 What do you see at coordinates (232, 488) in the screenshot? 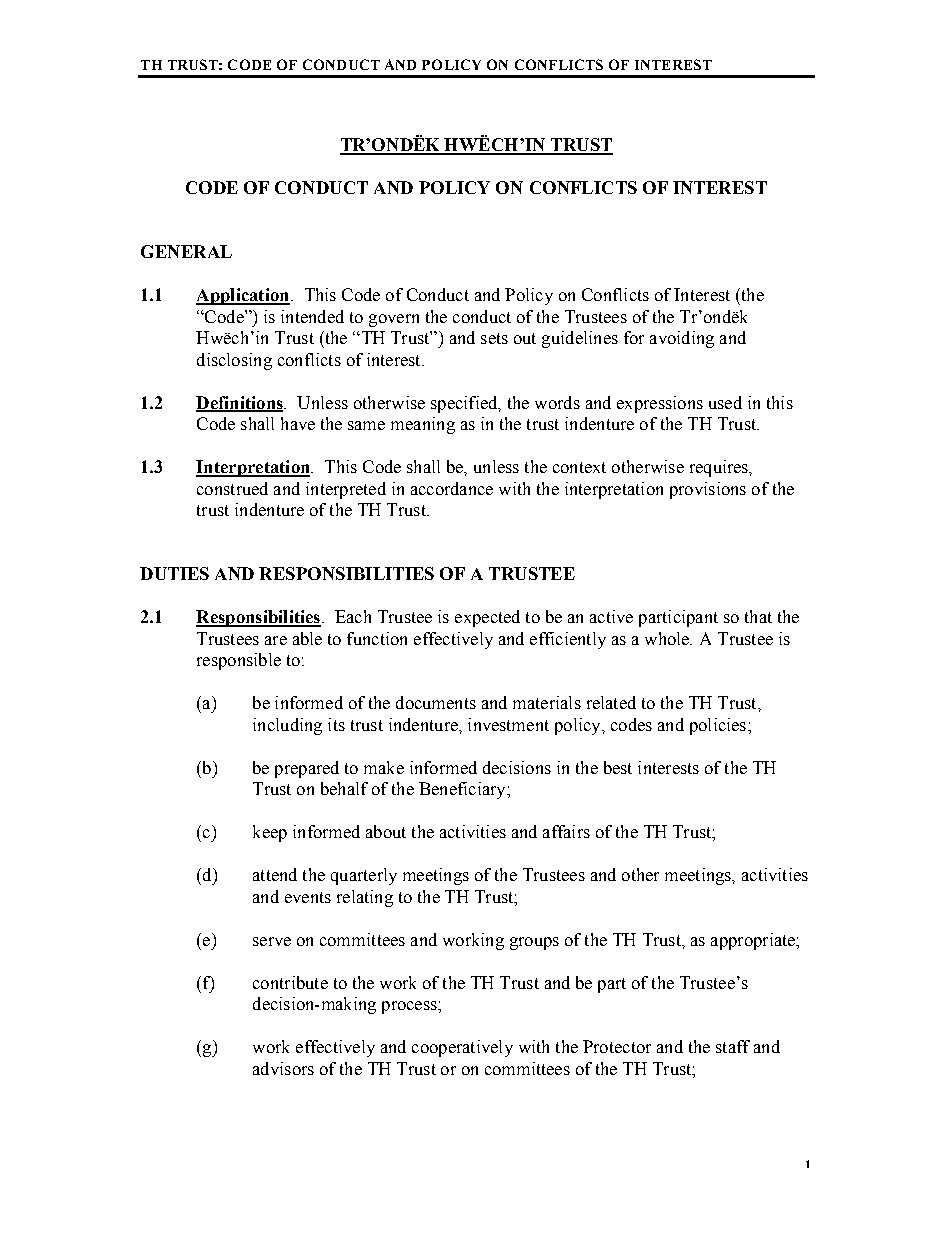
I see `construed` at bounding box center [232, 488].
